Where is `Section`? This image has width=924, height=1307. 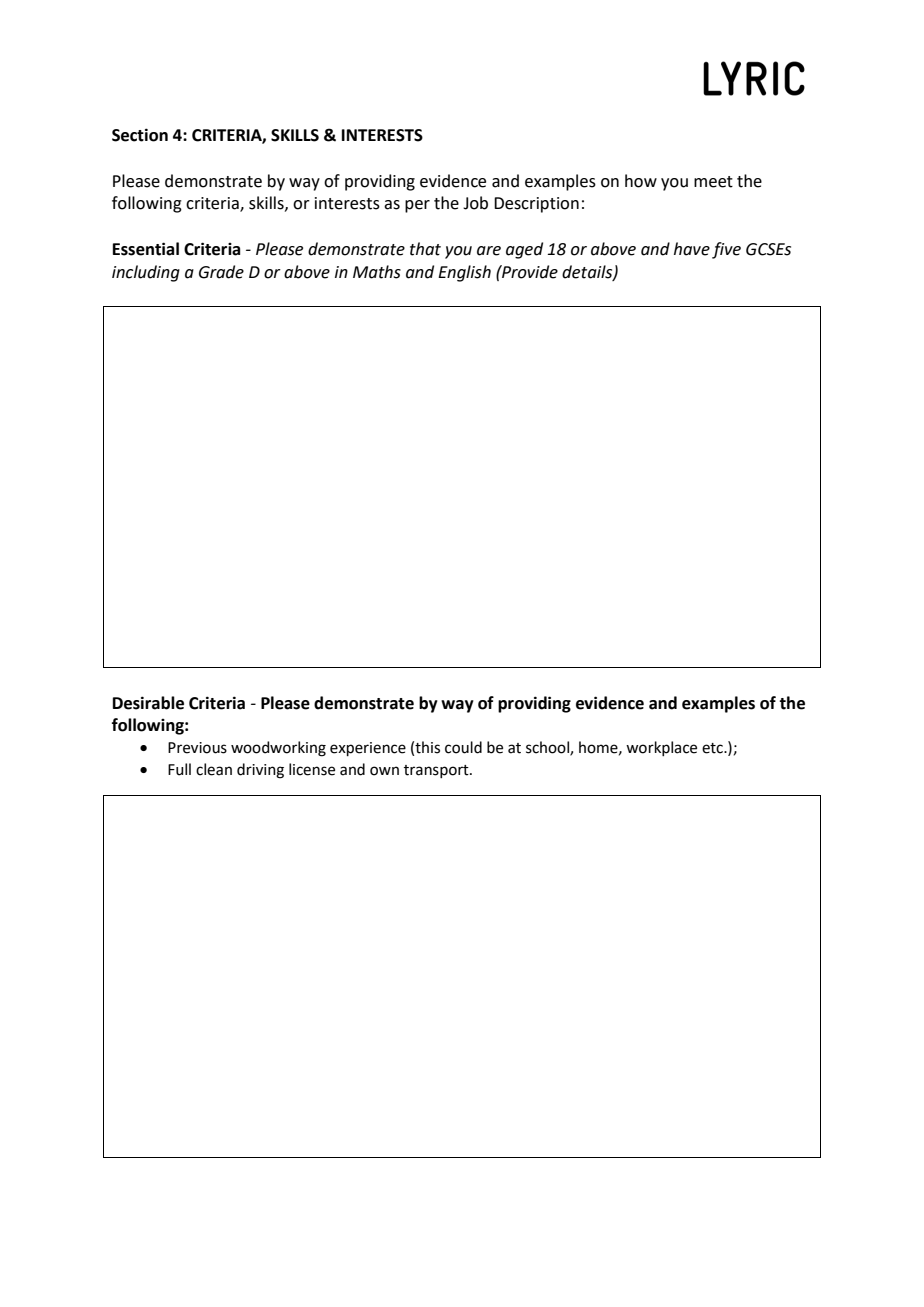
Section is located at coordinates (140, 135).
